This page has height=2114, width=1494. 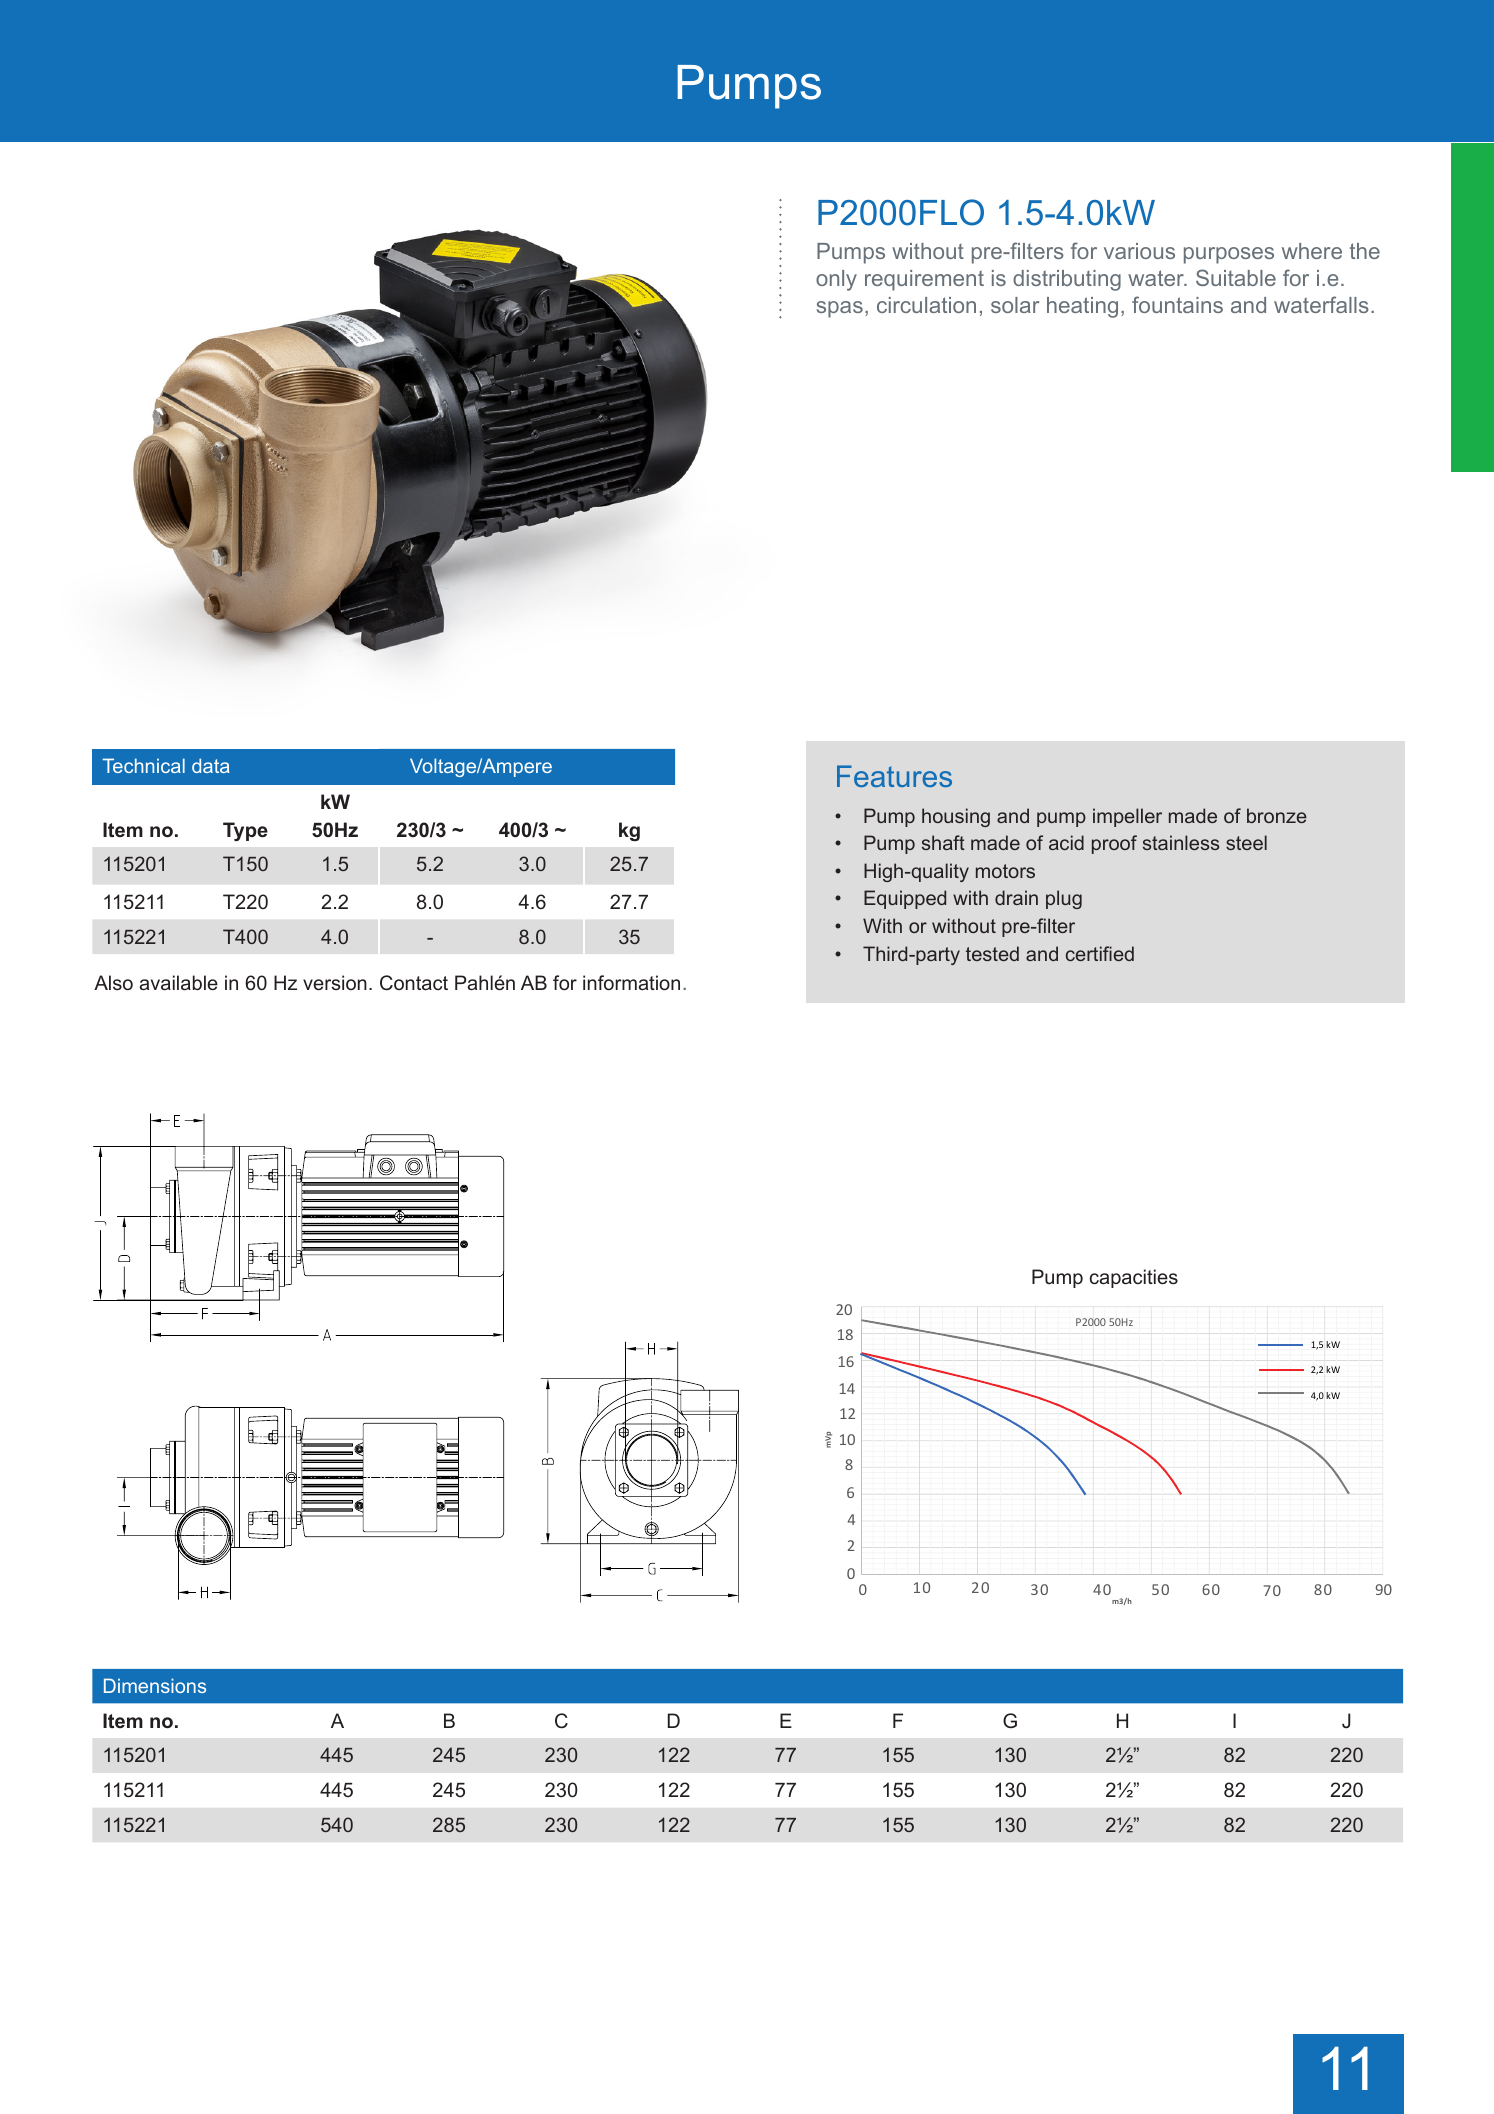 What do you see at coordinates (992, 953) in the page?
I see `tested` at bounding box center [992, 953].
